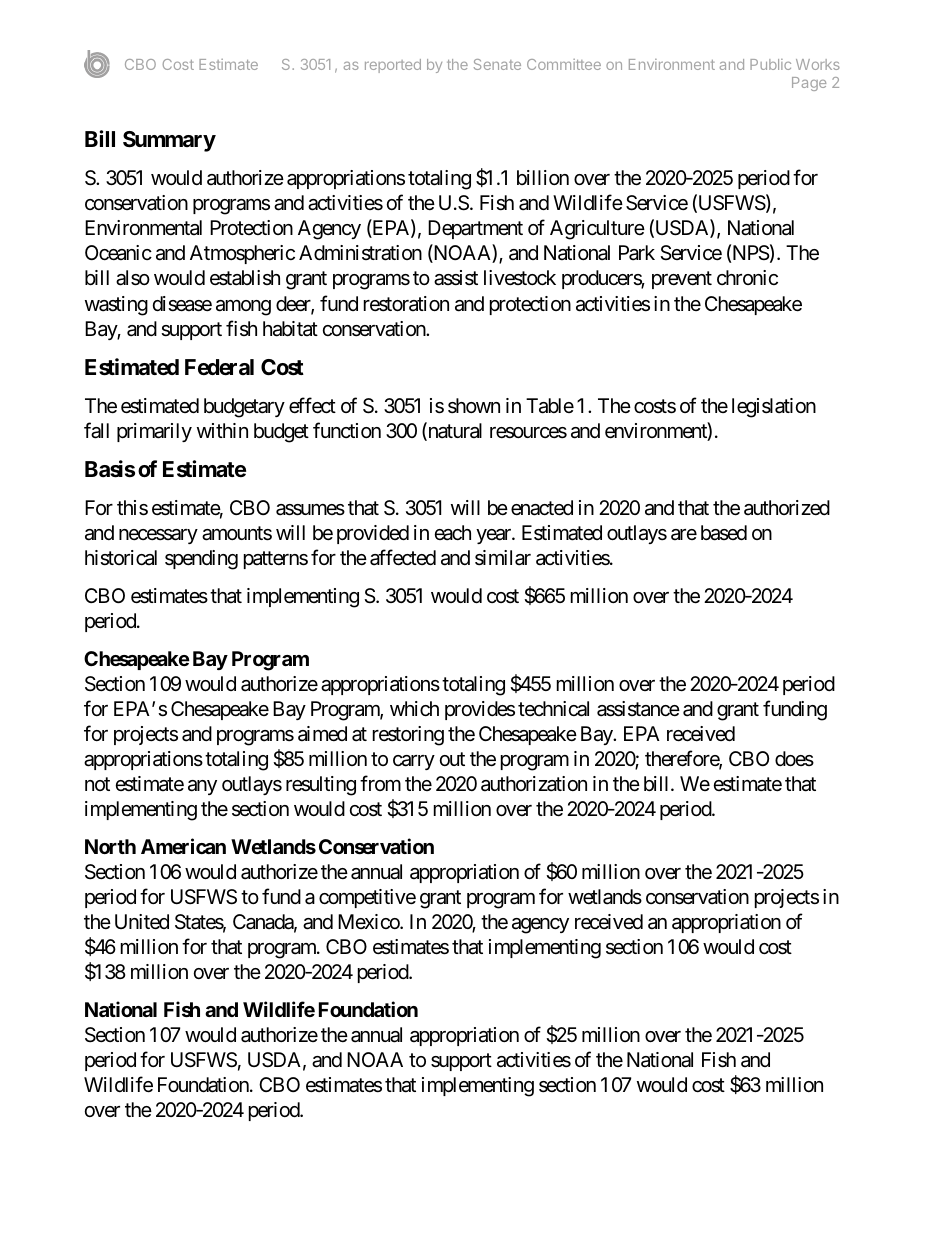 This document has width=952, height=1233. Describe the element at coordinates (169, 141) in the document. I see `Summary` at that location.
